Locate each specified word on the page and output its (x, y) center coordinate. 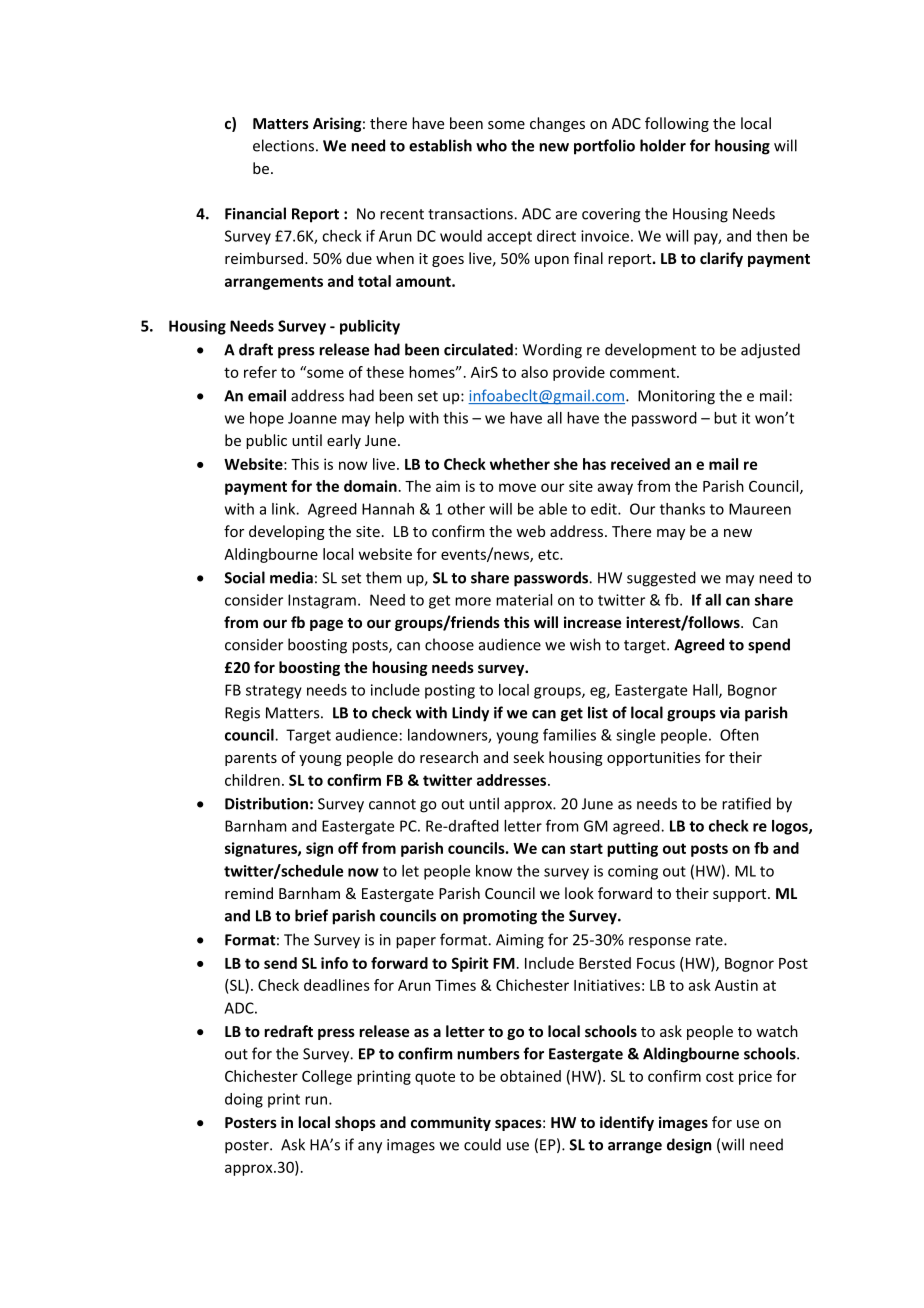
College (327, 1077)
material (524, 600)
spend (769, 646)
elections (283, 145)
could (482, 1144)
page (326, 625)
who (491, 145)
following (677, 124)
